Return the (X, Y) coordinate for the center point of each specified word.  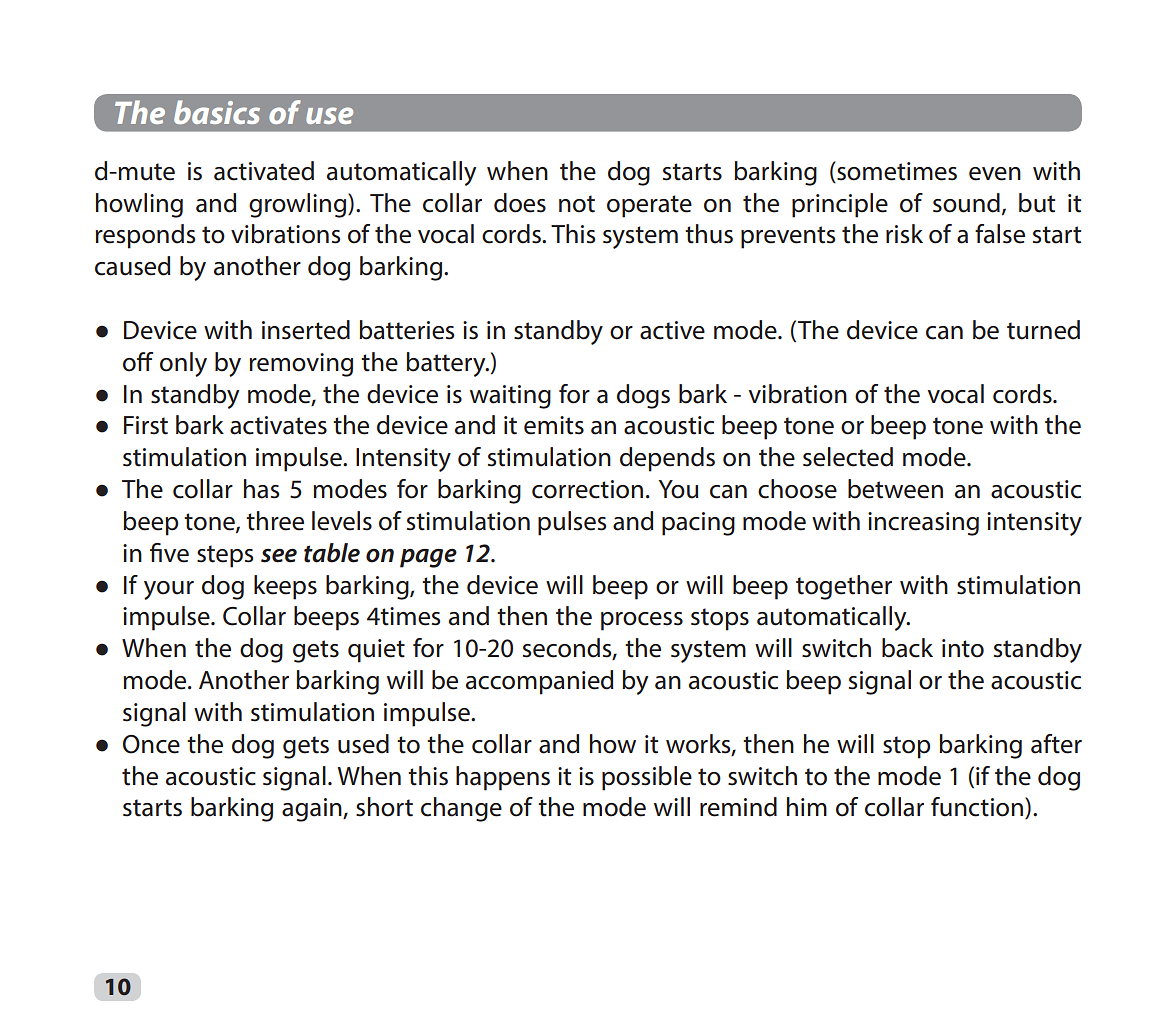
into (963, 648)
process (642, 621)
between (895, 489)
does (520, 203)
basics (217, 112)
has (261, 489)
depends (667, 459)
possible (647, 778)
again (313, 810)
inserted (306, 330)
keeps (285, 587)
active (672, 330)
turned (1043, 330)
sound (966, 203)
